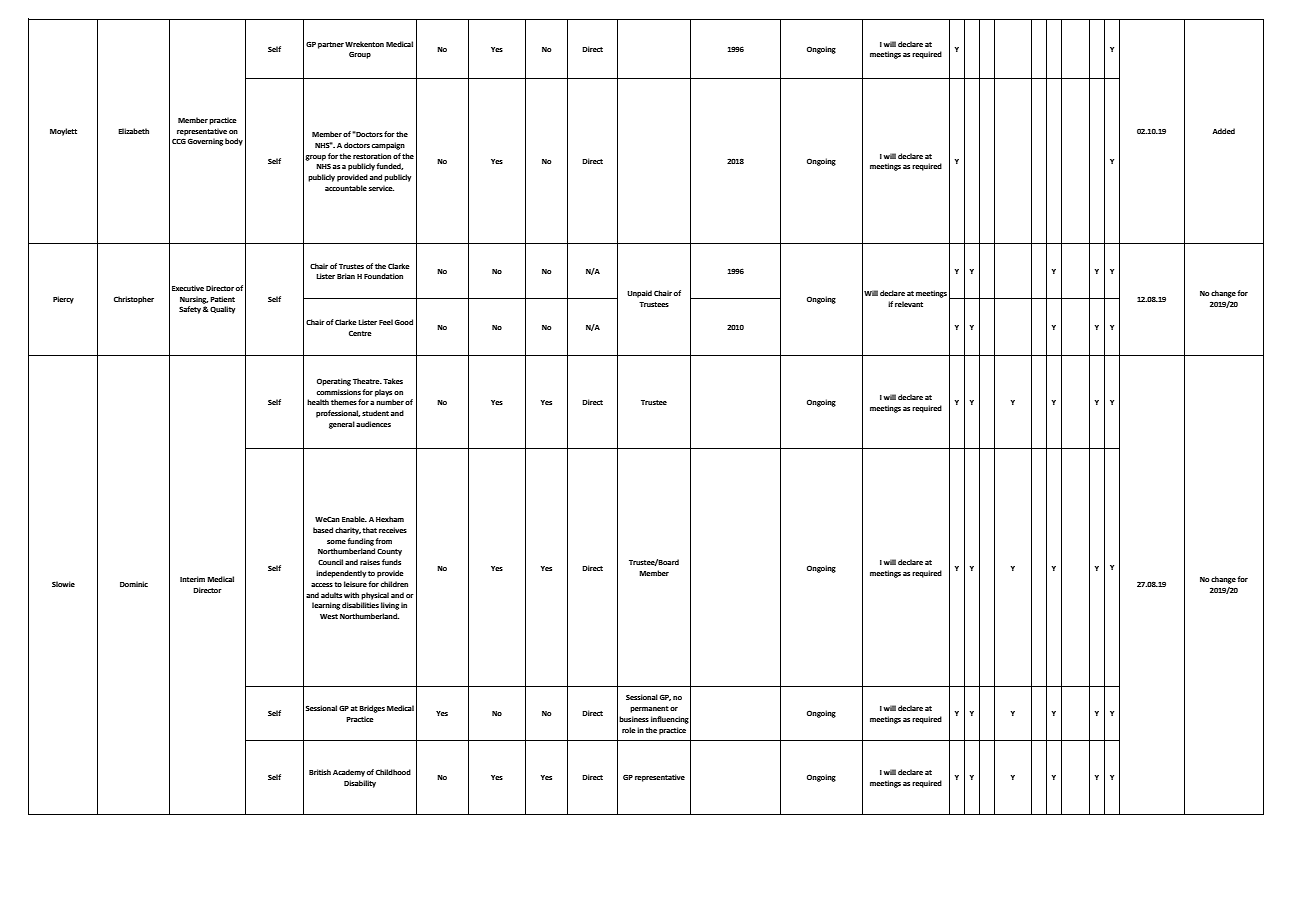 This screenshot has width=1308, height=924. I want to click on British, so click(320, 772).
